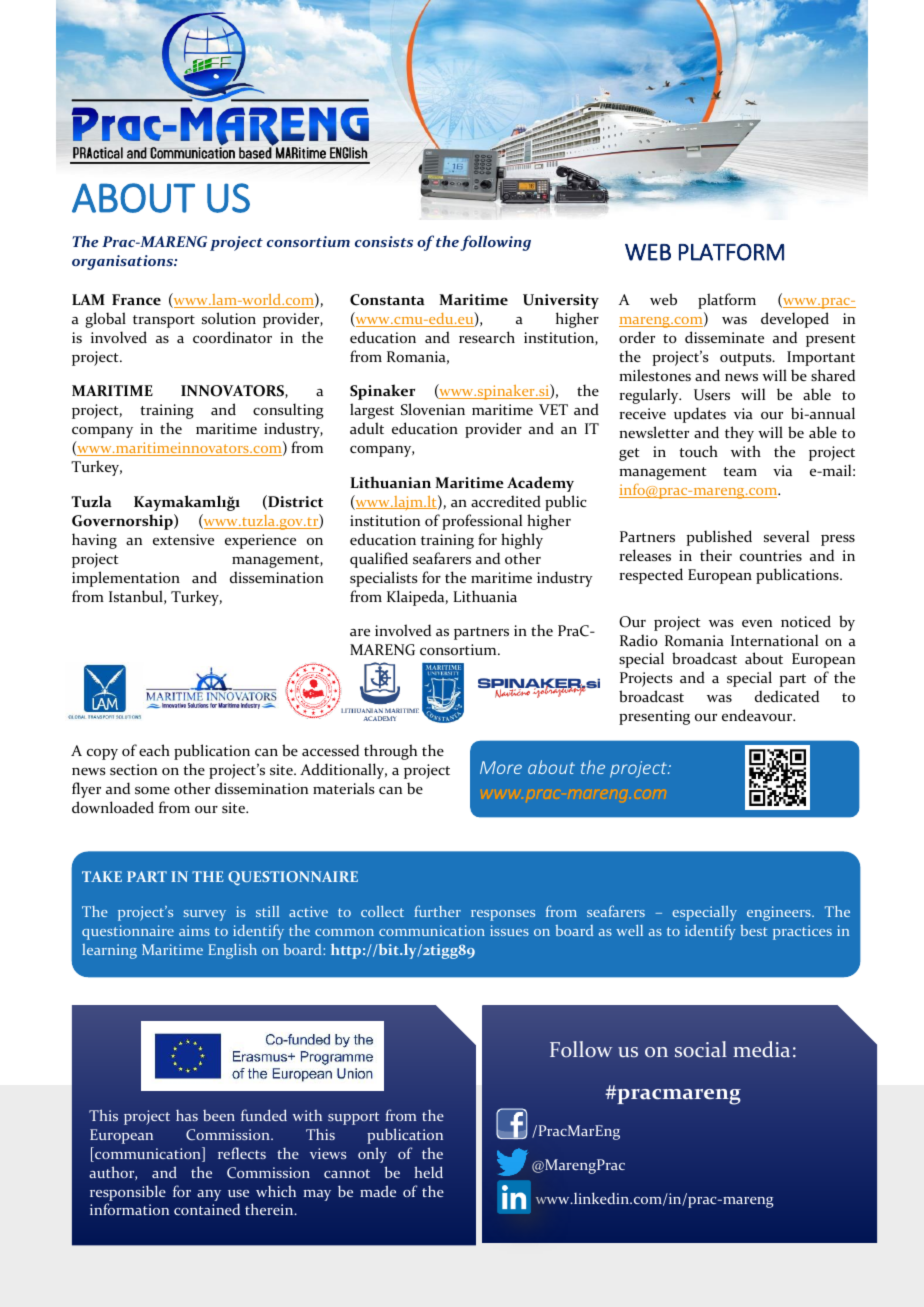 This page has width=924, height=1307. Describe the element at coordinates (126, 579) in the page. I see `implementation` at that location.
